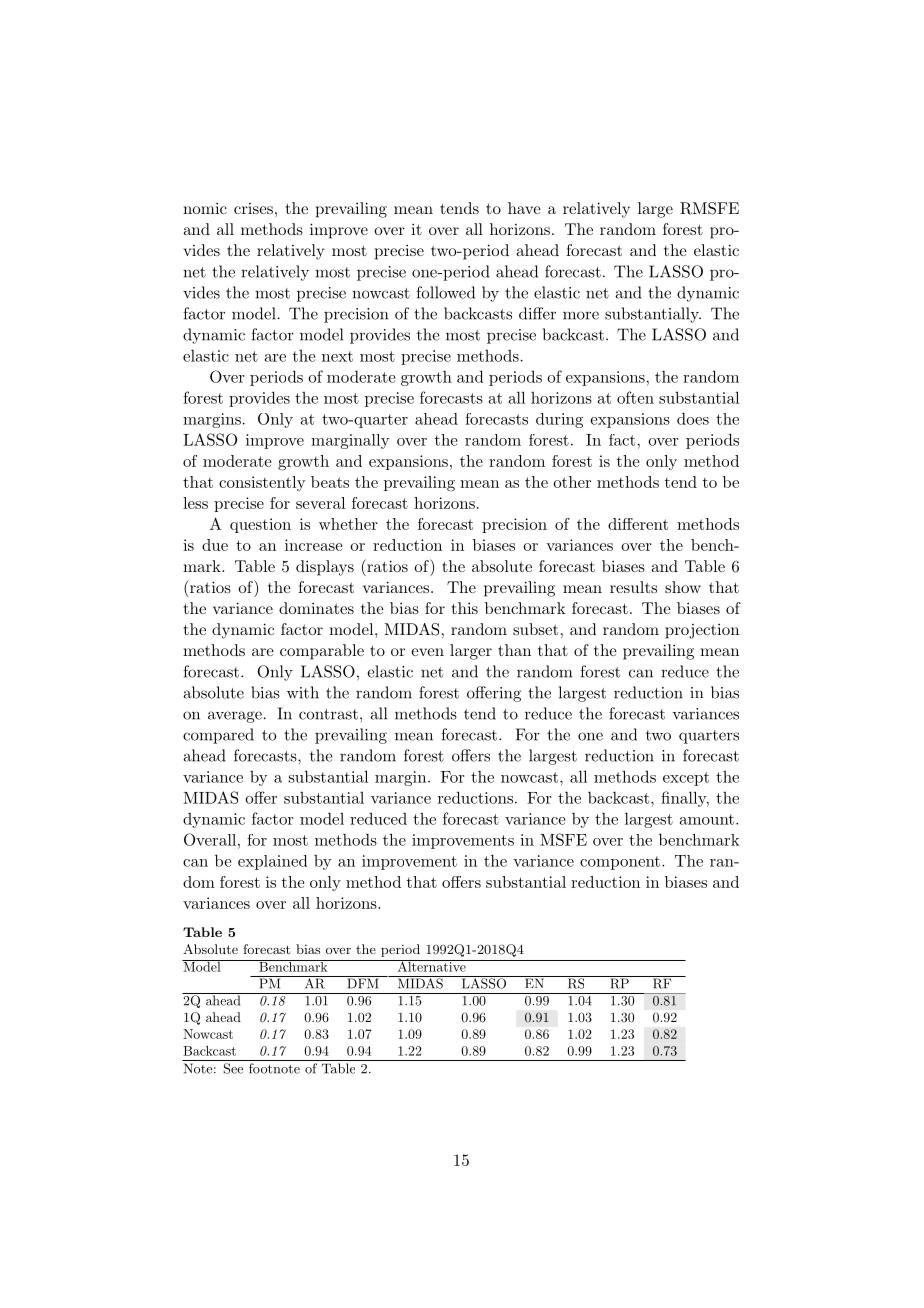 The image size is (924, 1308). What do you see at coordinates (702, 631) in the image?
I see `projection` at bounding box center [702, 631].
